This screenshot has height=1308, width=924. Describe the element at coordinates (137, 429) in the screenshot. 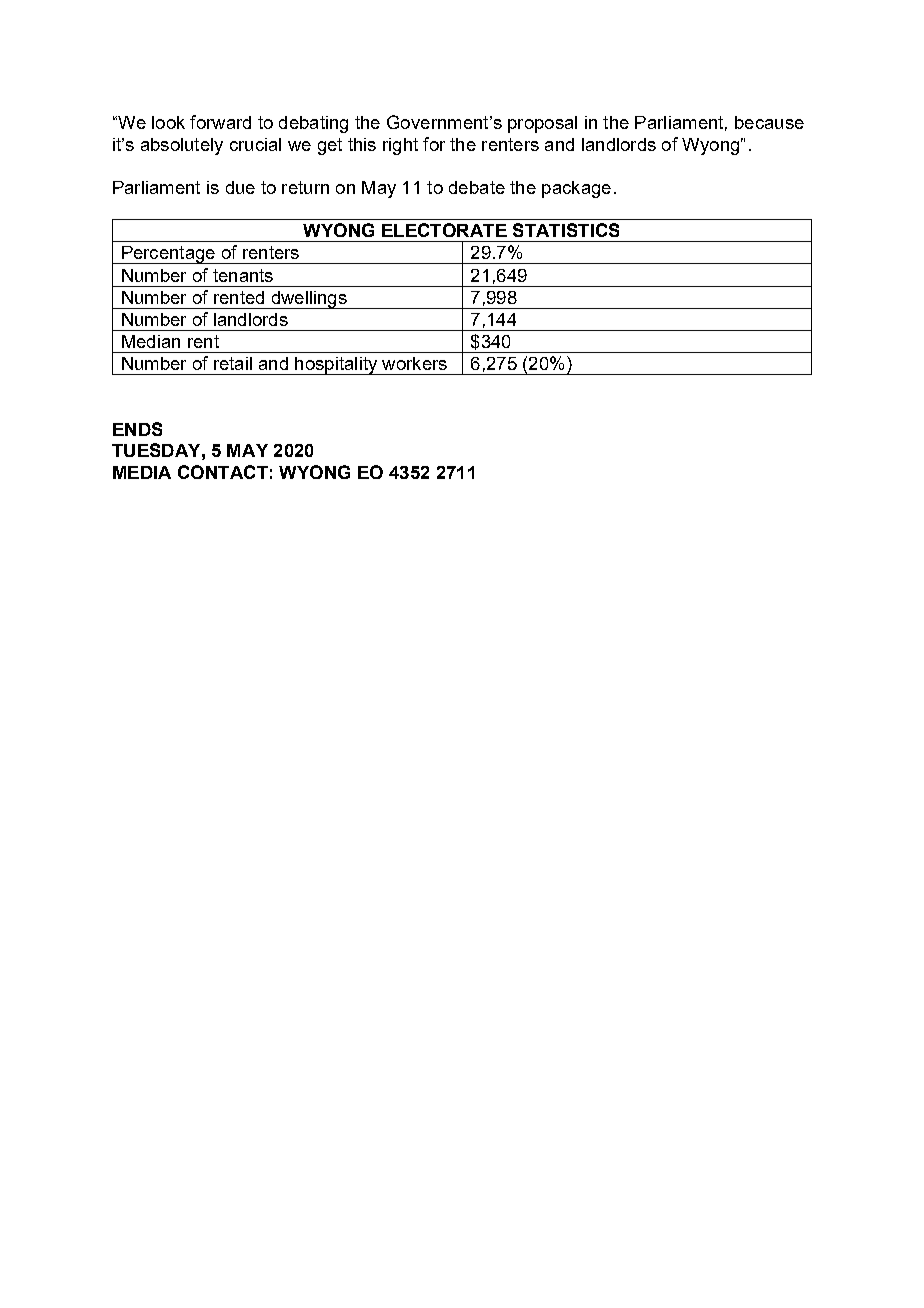

I see `ENDS` at that location.
